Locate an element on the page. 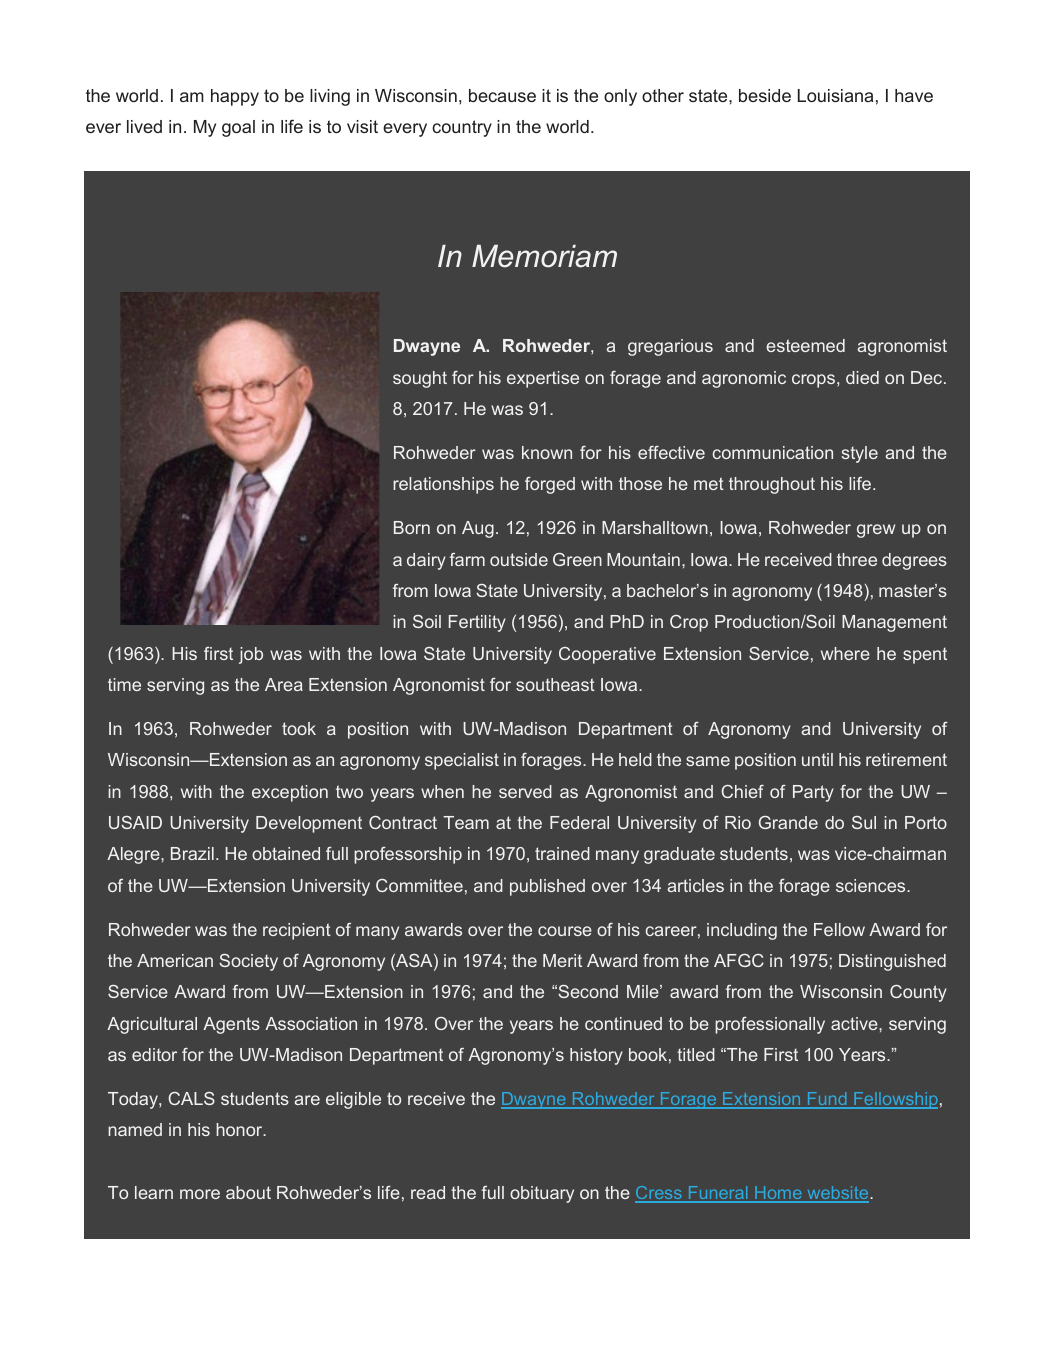  obituary is located at coordinates (542, 1194).
